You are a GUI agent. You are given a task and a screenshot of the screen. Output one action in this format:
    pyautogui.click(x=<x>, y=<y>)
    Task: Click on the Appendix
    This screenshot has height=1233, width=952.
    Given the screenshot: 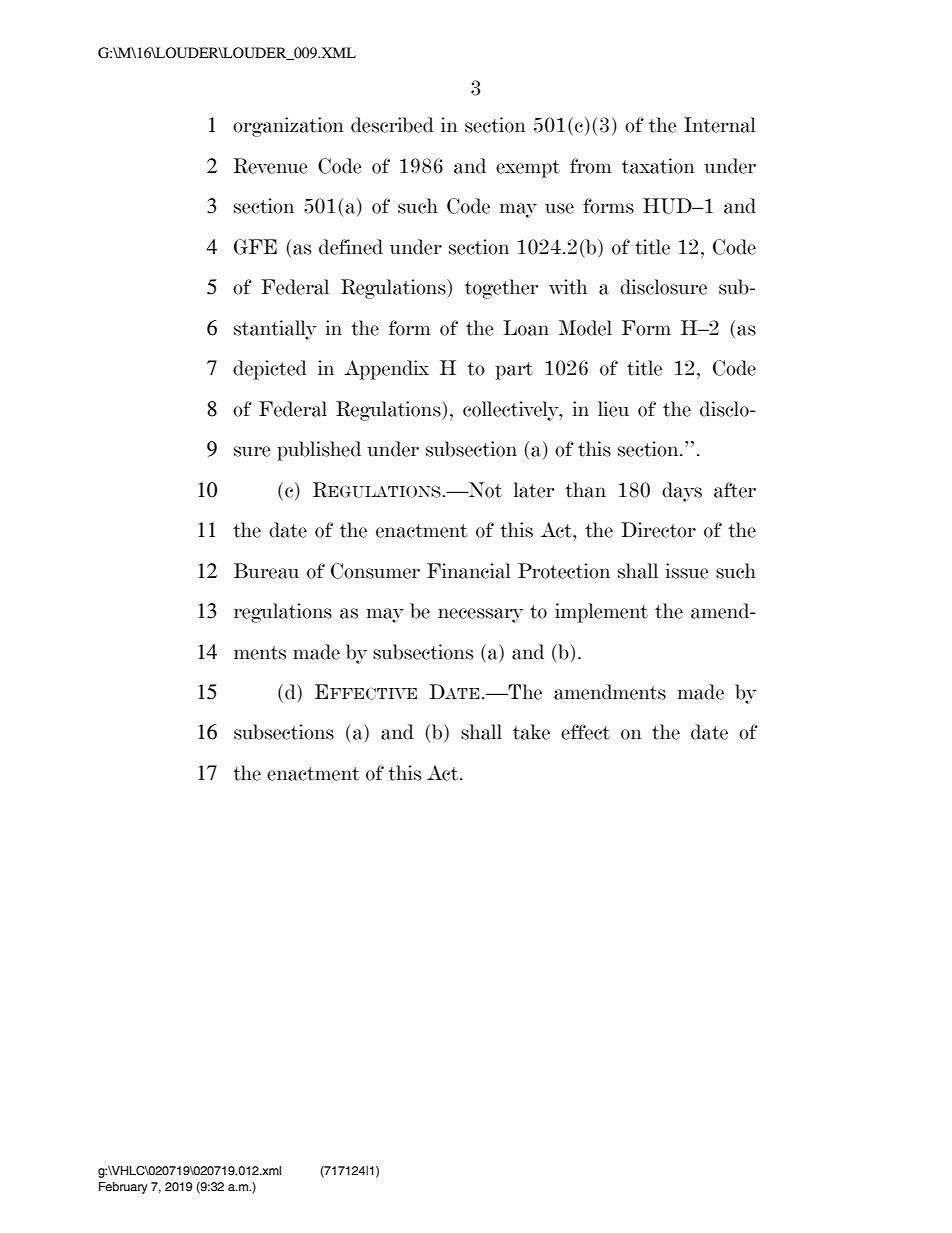 What is the action you would take?
    pyautogui.click(x=386, y=370)
